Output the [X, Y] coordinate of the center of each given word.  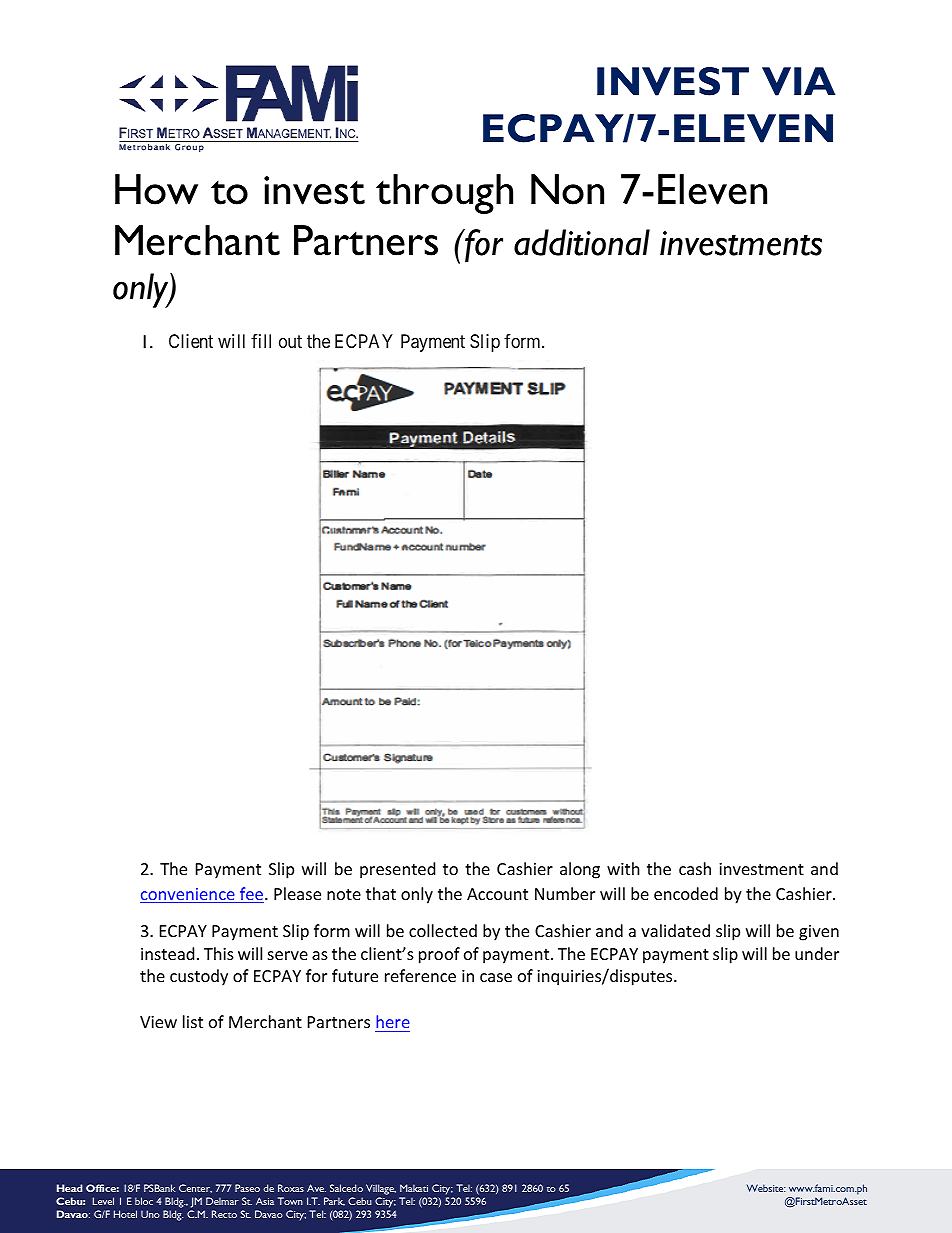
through [444, 194]
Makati [414, 1188]
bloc [144, 1201]
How [156, 189]
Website [766, 1188]
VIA [799, 81]
